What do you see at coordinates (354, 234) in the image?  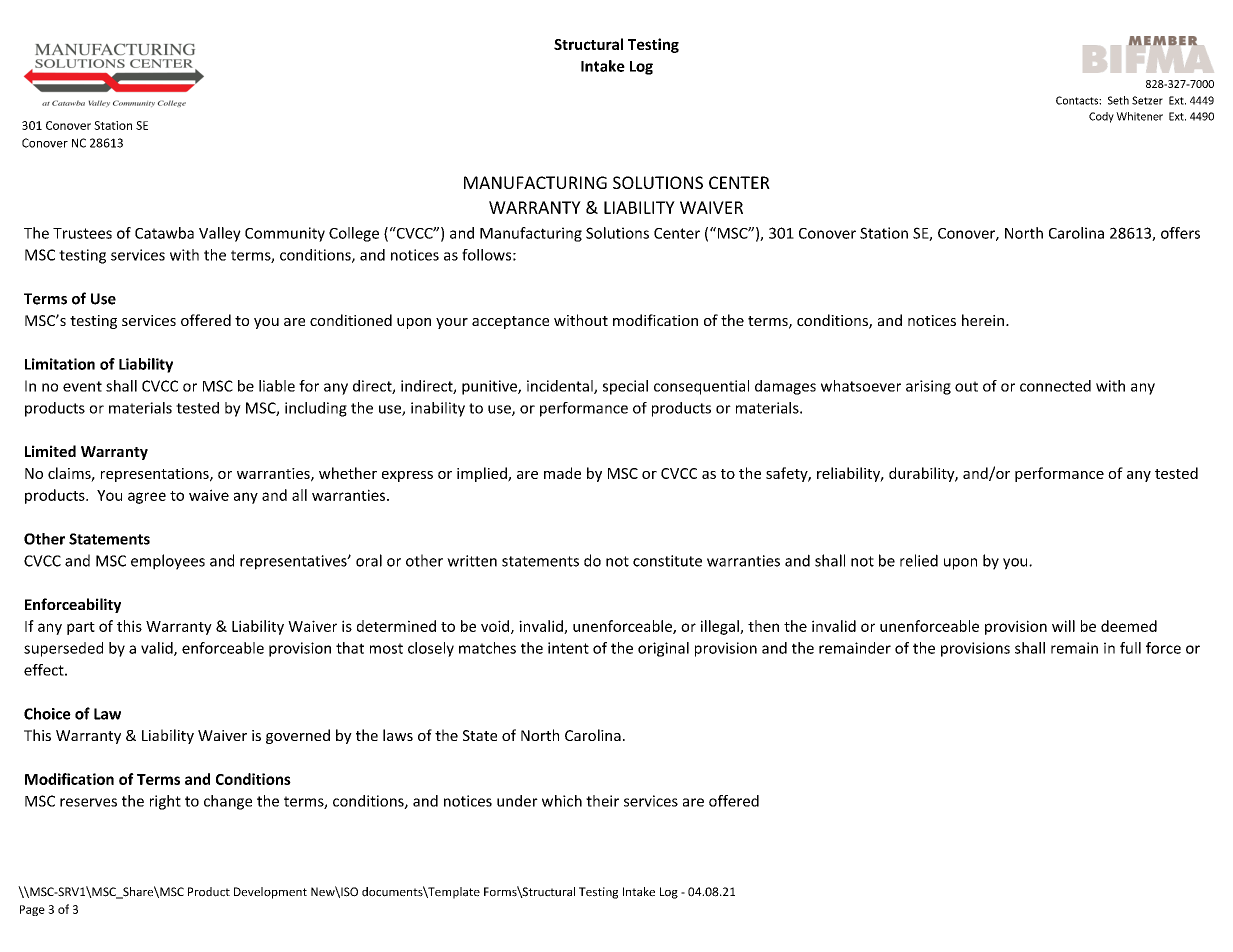 I see `College` at bounding box center [354, 234].
